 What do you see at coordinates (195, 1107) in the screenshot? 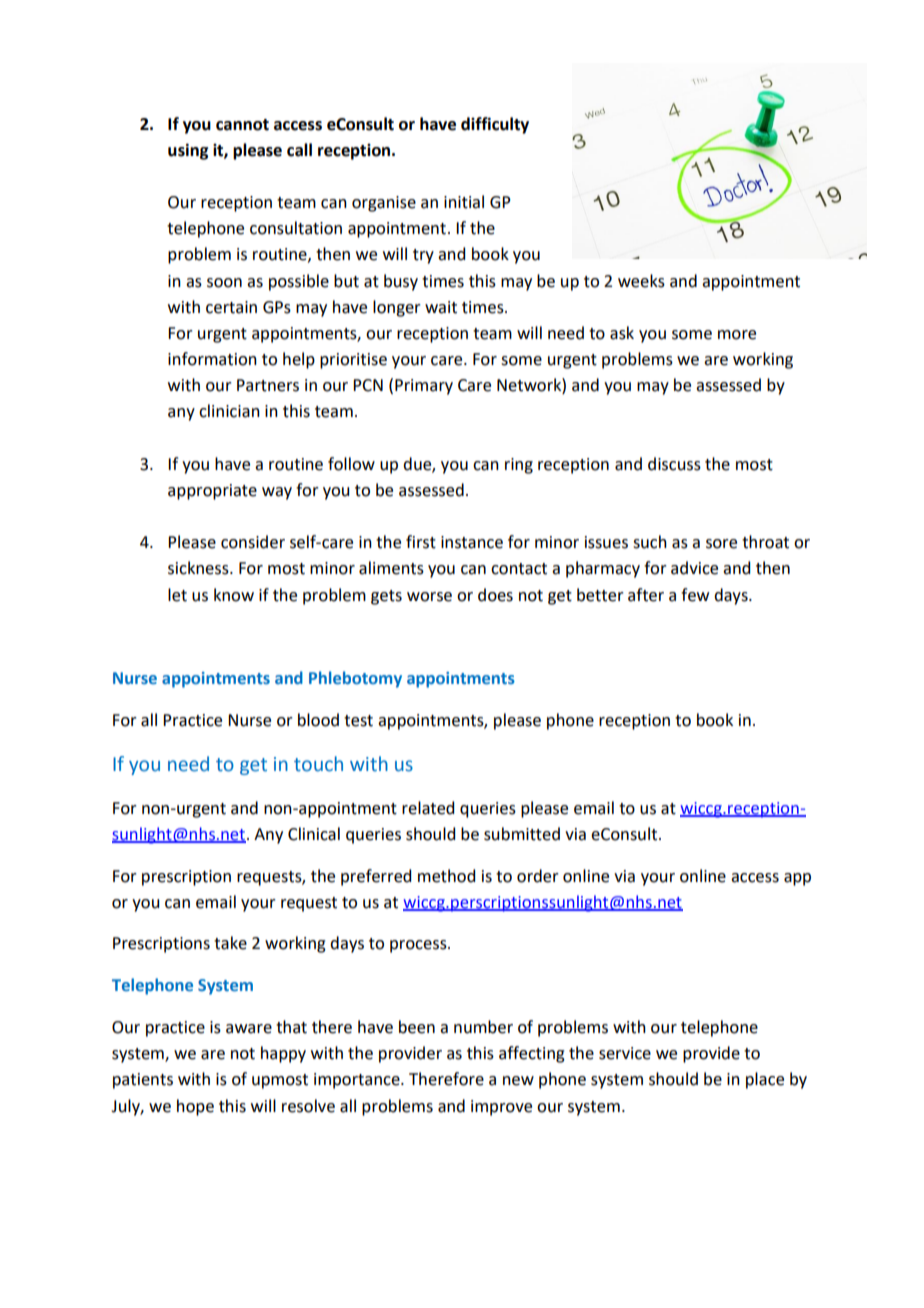
I see `hope` at bounding box center [195, 1107].
